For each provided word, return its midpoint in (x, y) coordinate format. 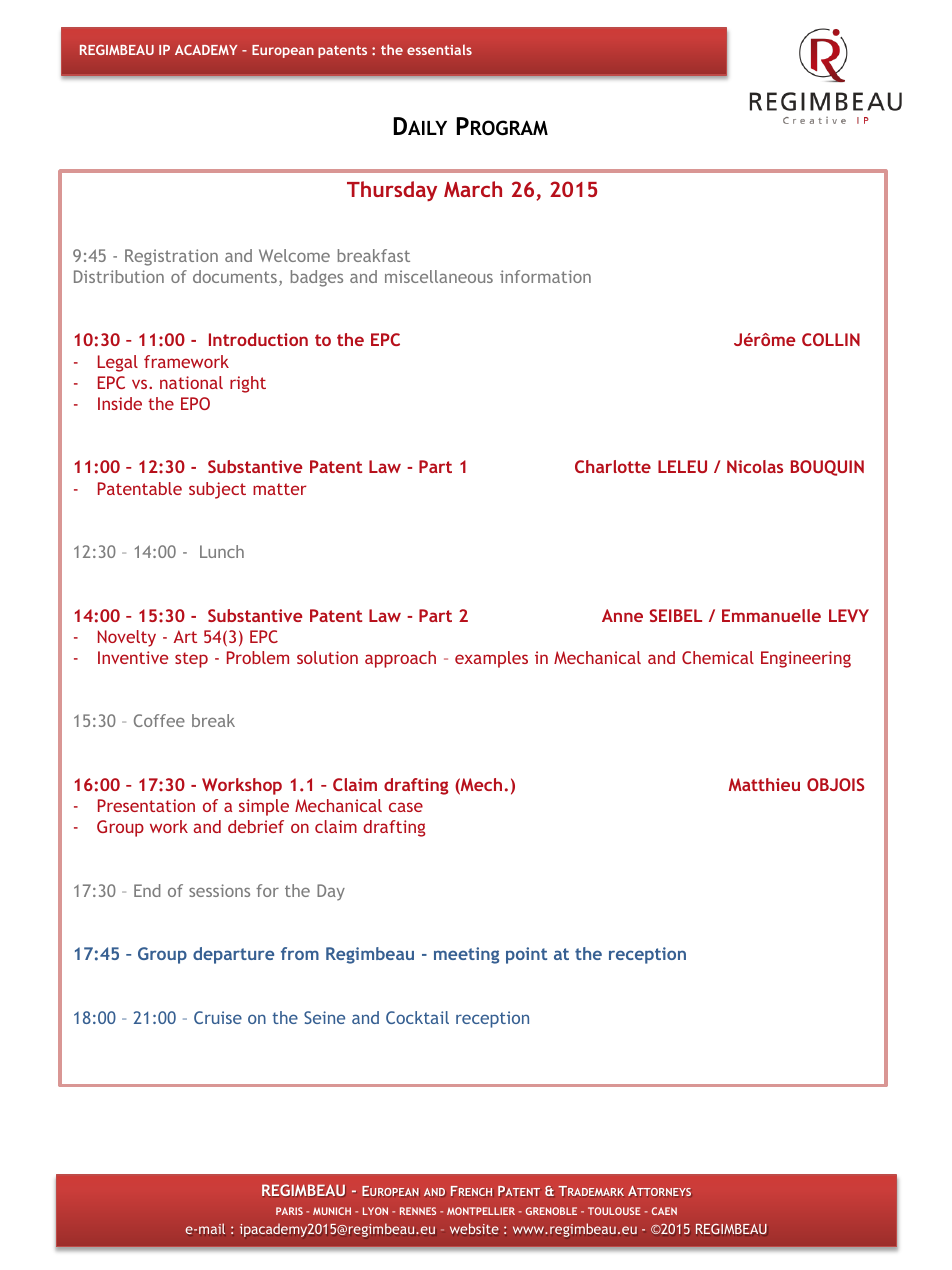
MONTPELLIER (481, 1211)
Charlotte (613, 466)
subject (217, 490)
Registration (171, 257)
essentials (439, 49)
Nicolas (755, 466)
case (406, 807)
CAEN (664, 1211)
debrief (256, 826)
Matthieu (764, 784)
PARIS (289, 1211)
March (473, 189)
